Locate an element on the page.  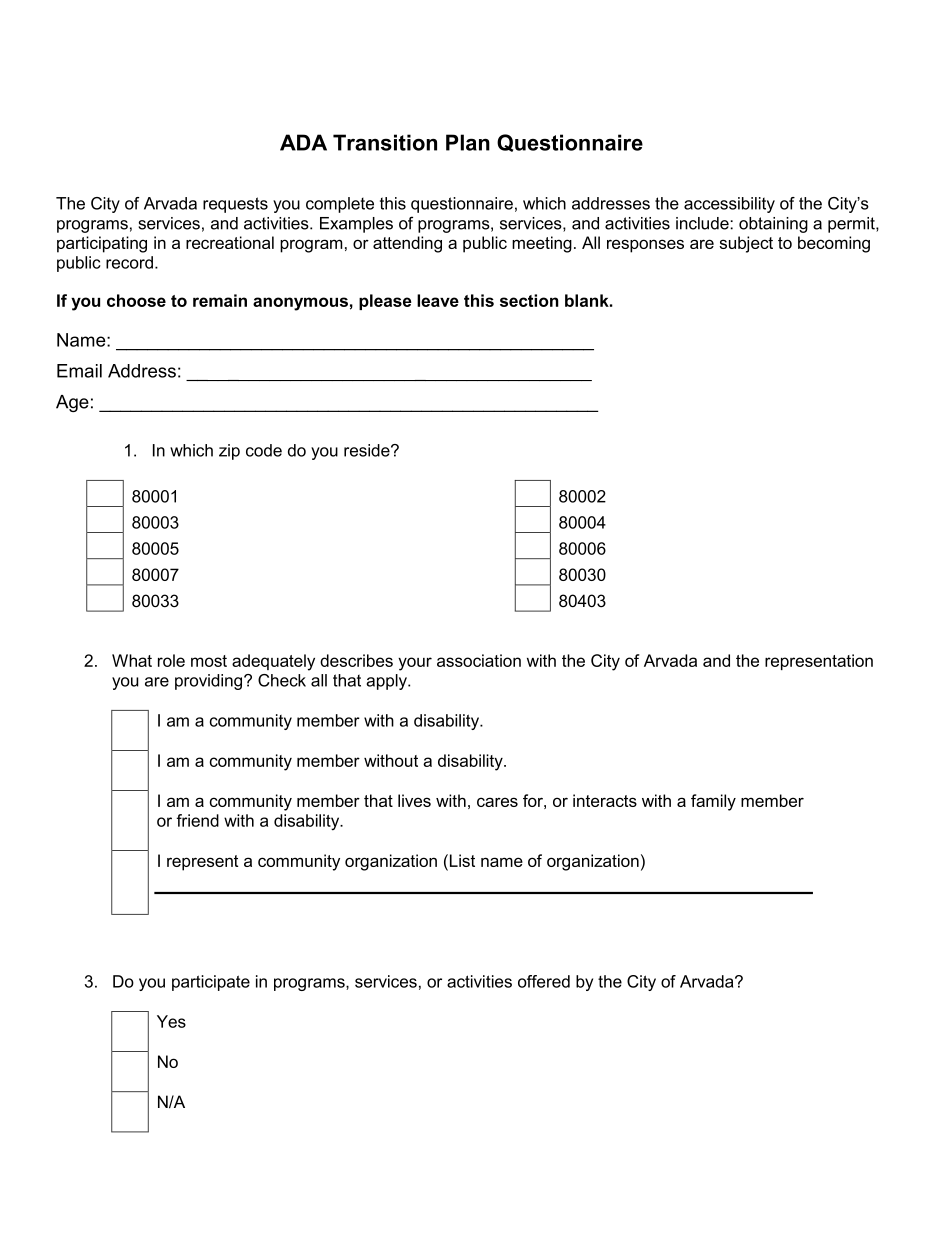
Plan is located at coordinates (468, 142).
